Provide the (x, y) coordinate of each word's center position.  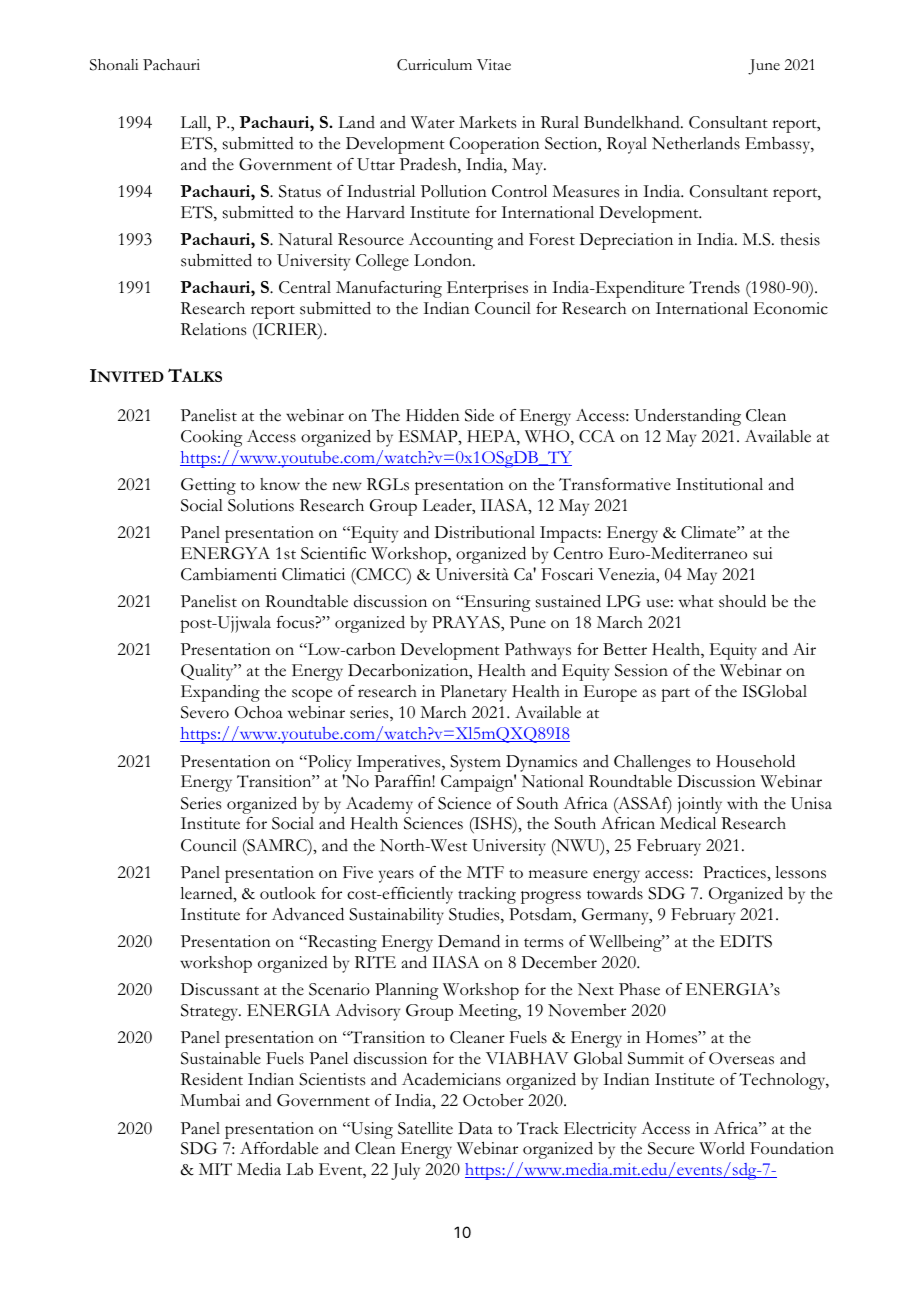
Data (475, 1128)
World (722, 1148)
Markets (487, 122)
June (764, 67)
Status (300, 191)
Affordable (279, 1148)
